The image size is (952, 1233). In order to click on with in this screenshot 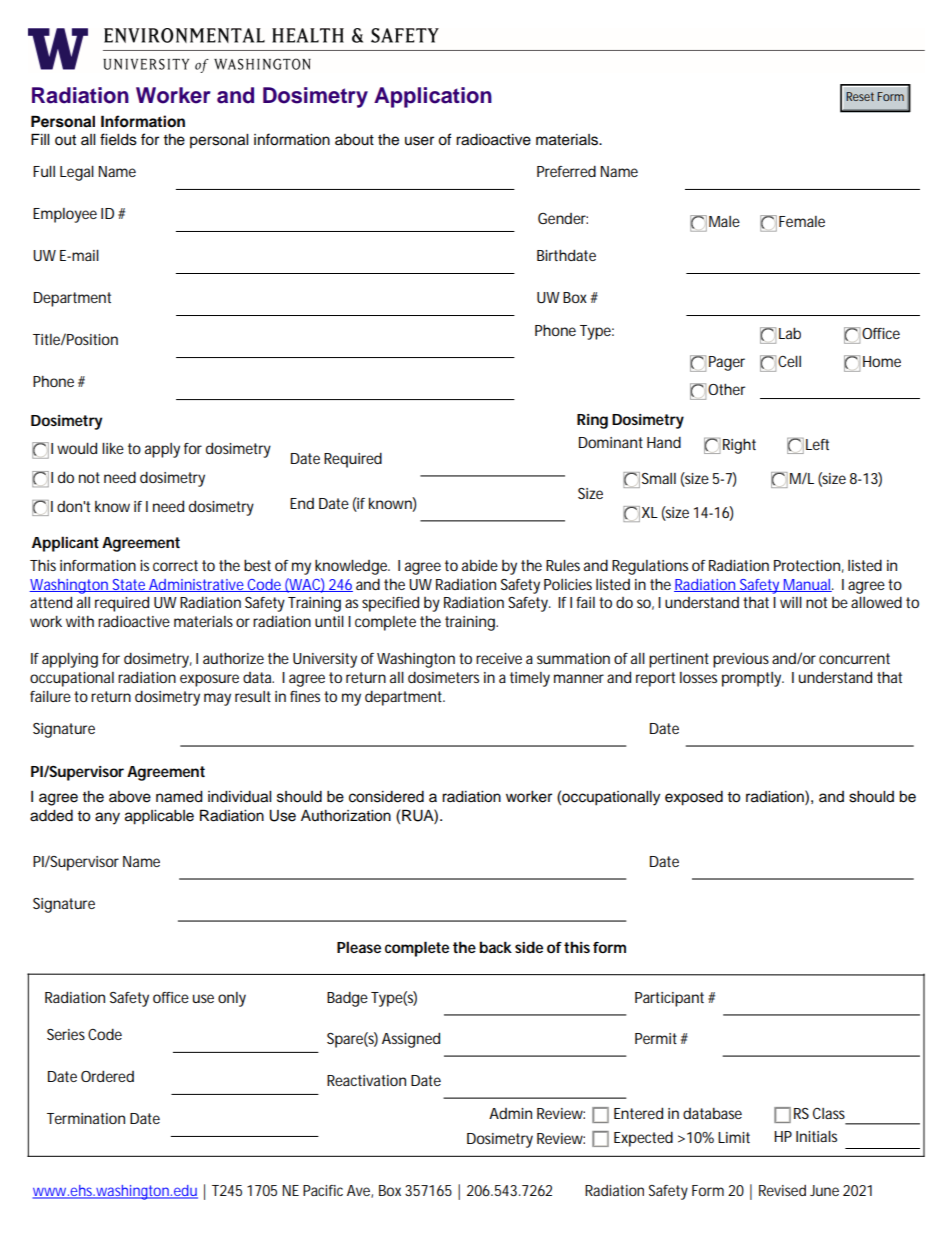, I will do `click(80, 621)`.
